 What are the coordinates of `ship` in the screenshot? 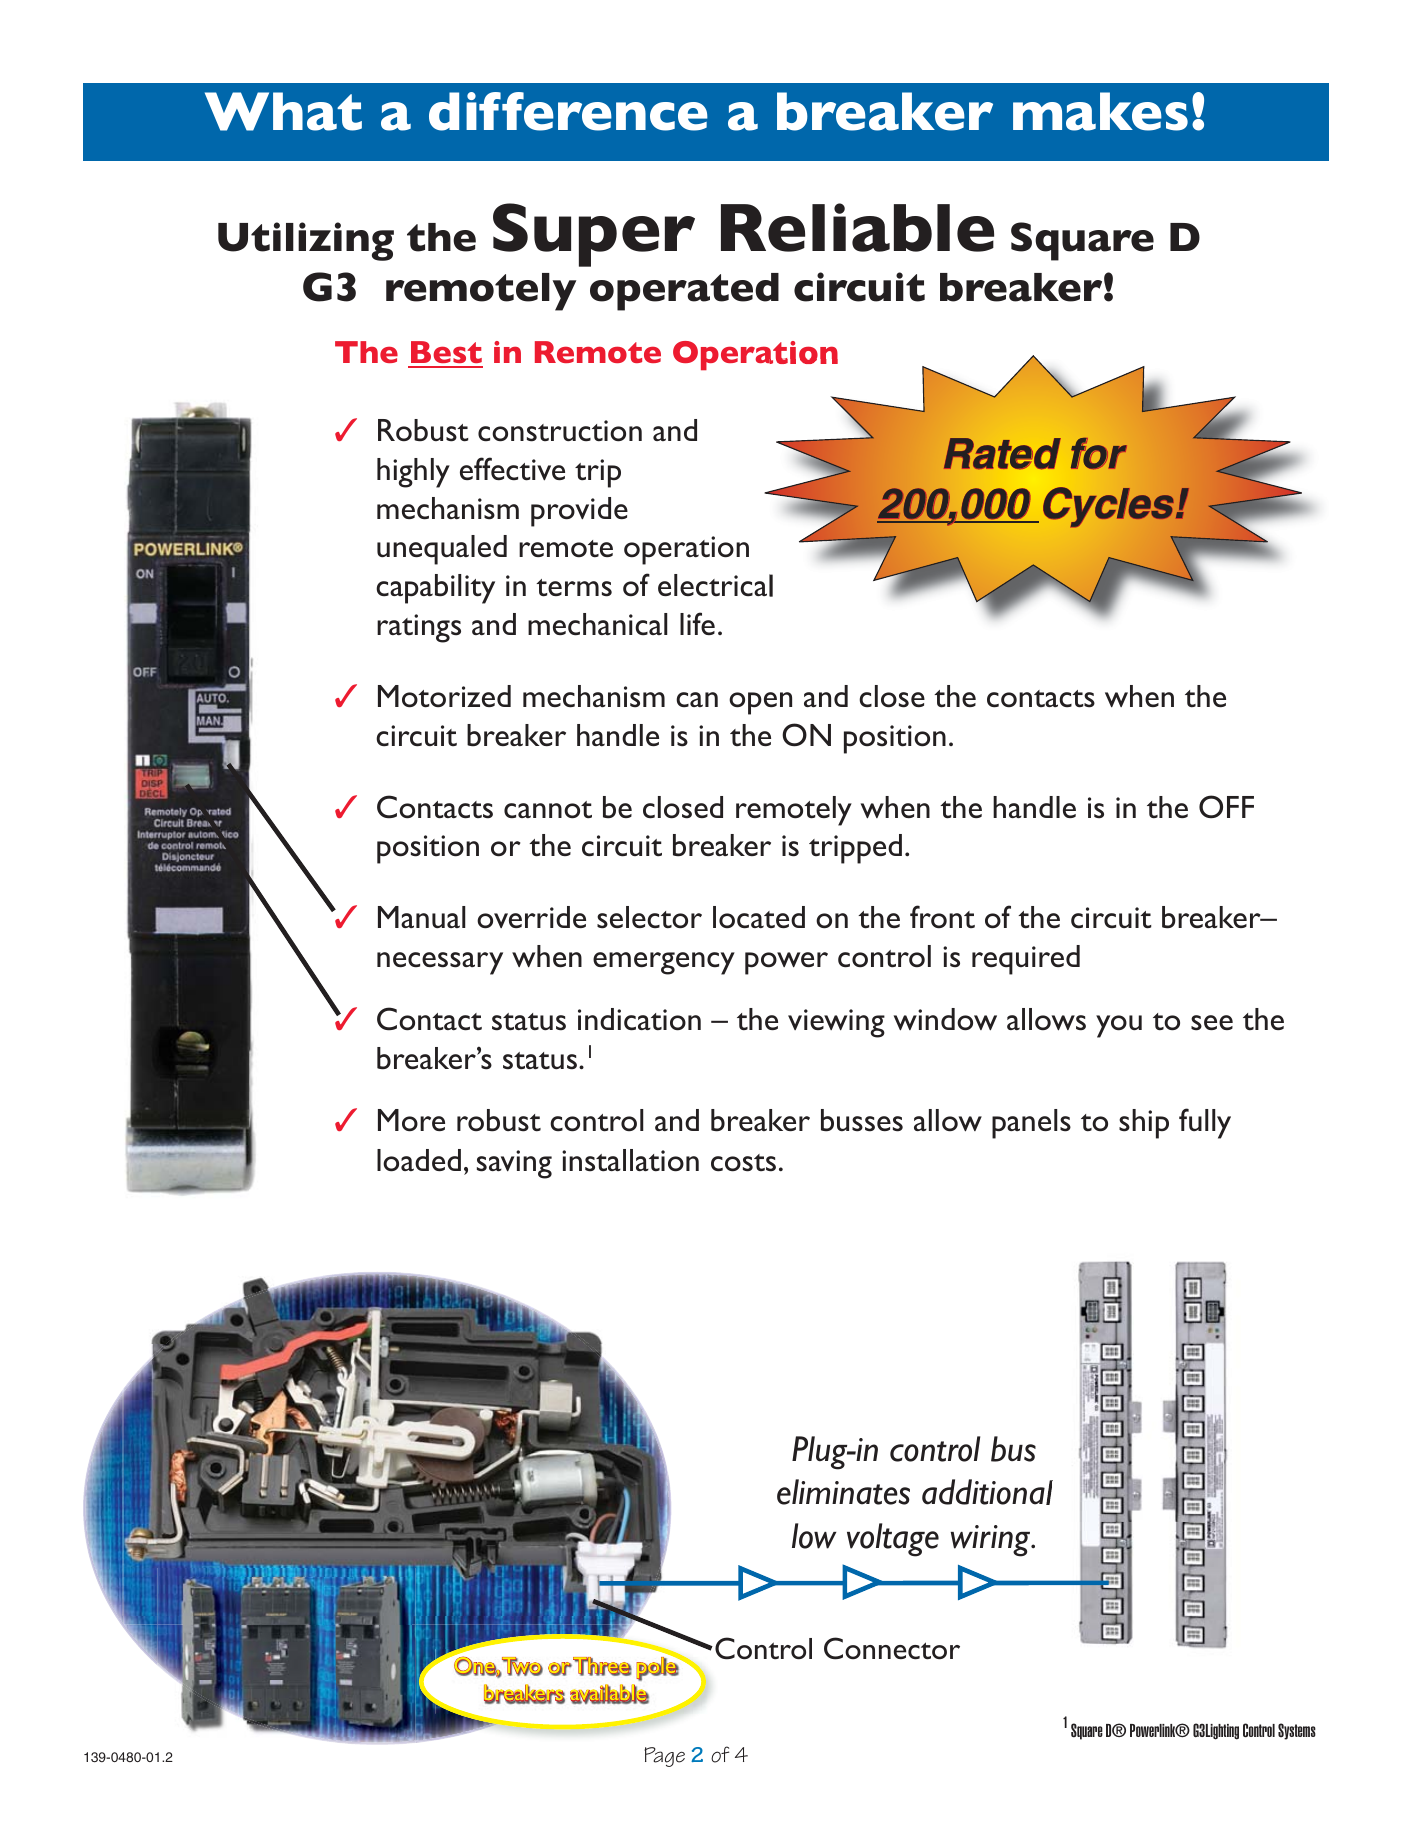 It's located at (1144, 1124).
